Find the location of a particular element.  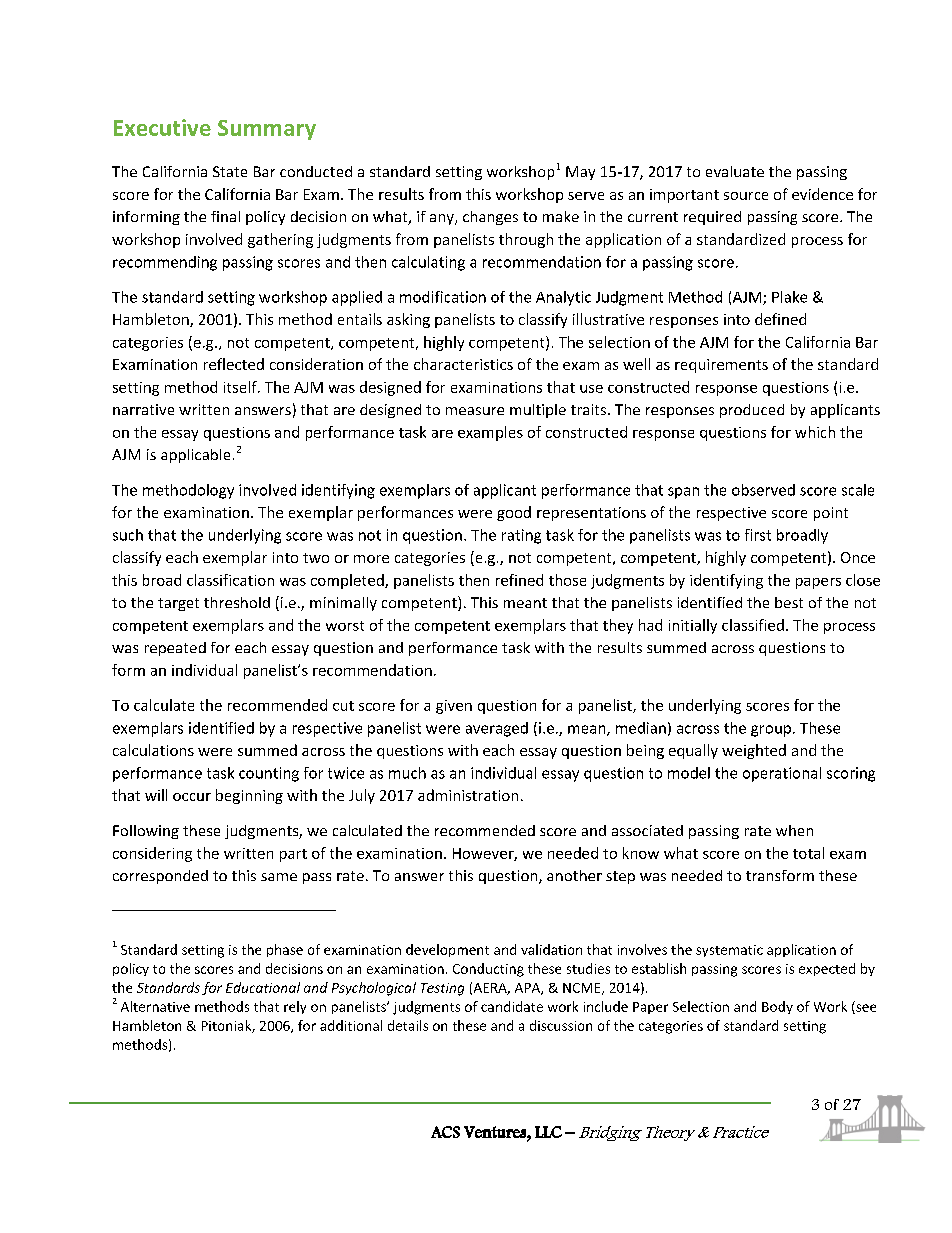

Alternative is located at coordinates (155, 1006).
